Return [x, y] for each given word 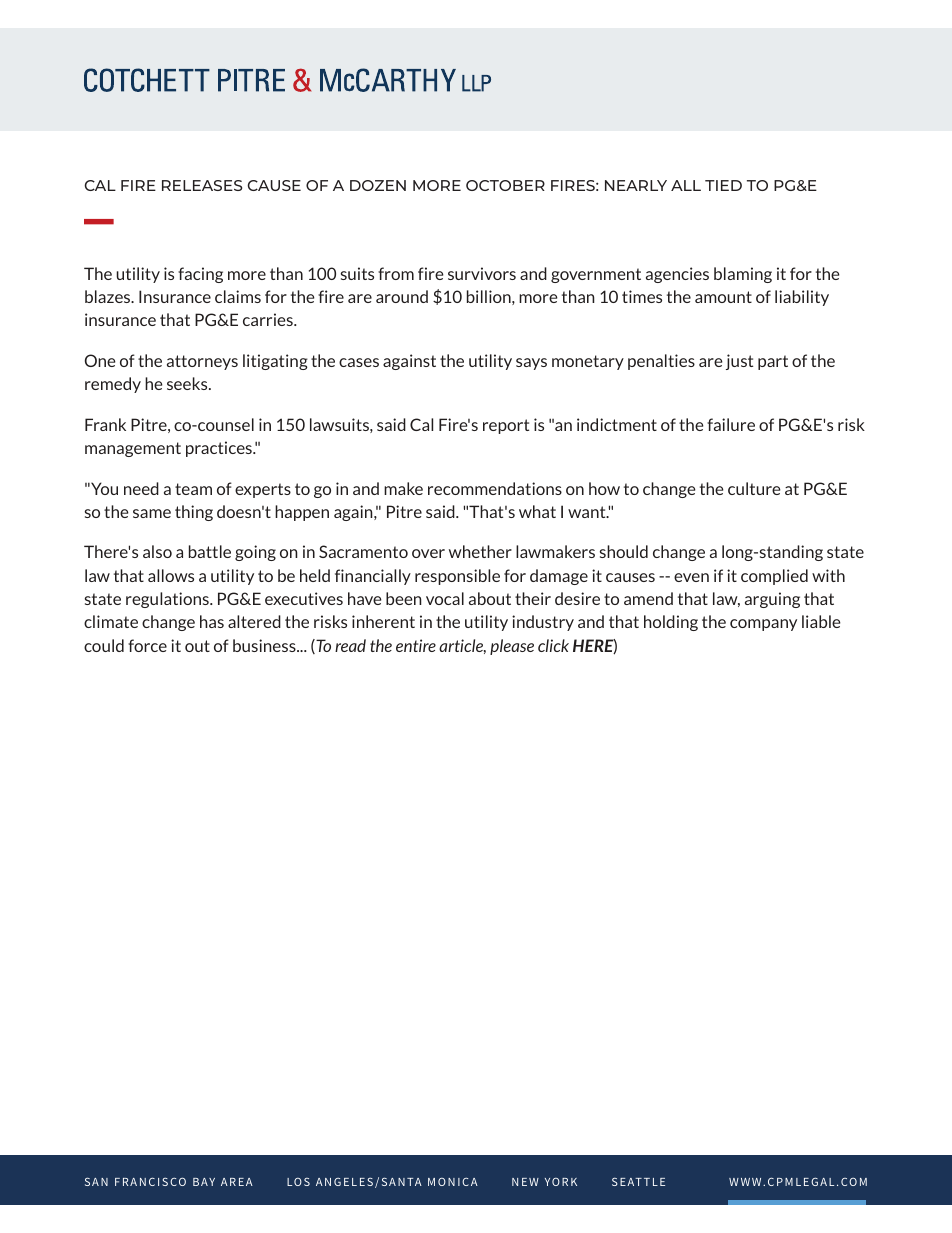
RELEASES [202, 185]
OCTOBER [505, 185]
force [147, 645]
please [512, 647]
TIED [723, 185]
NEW [525, 1182]
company [763, 625]
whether [480, 551]
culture [754, 488]
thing [194, 513]
